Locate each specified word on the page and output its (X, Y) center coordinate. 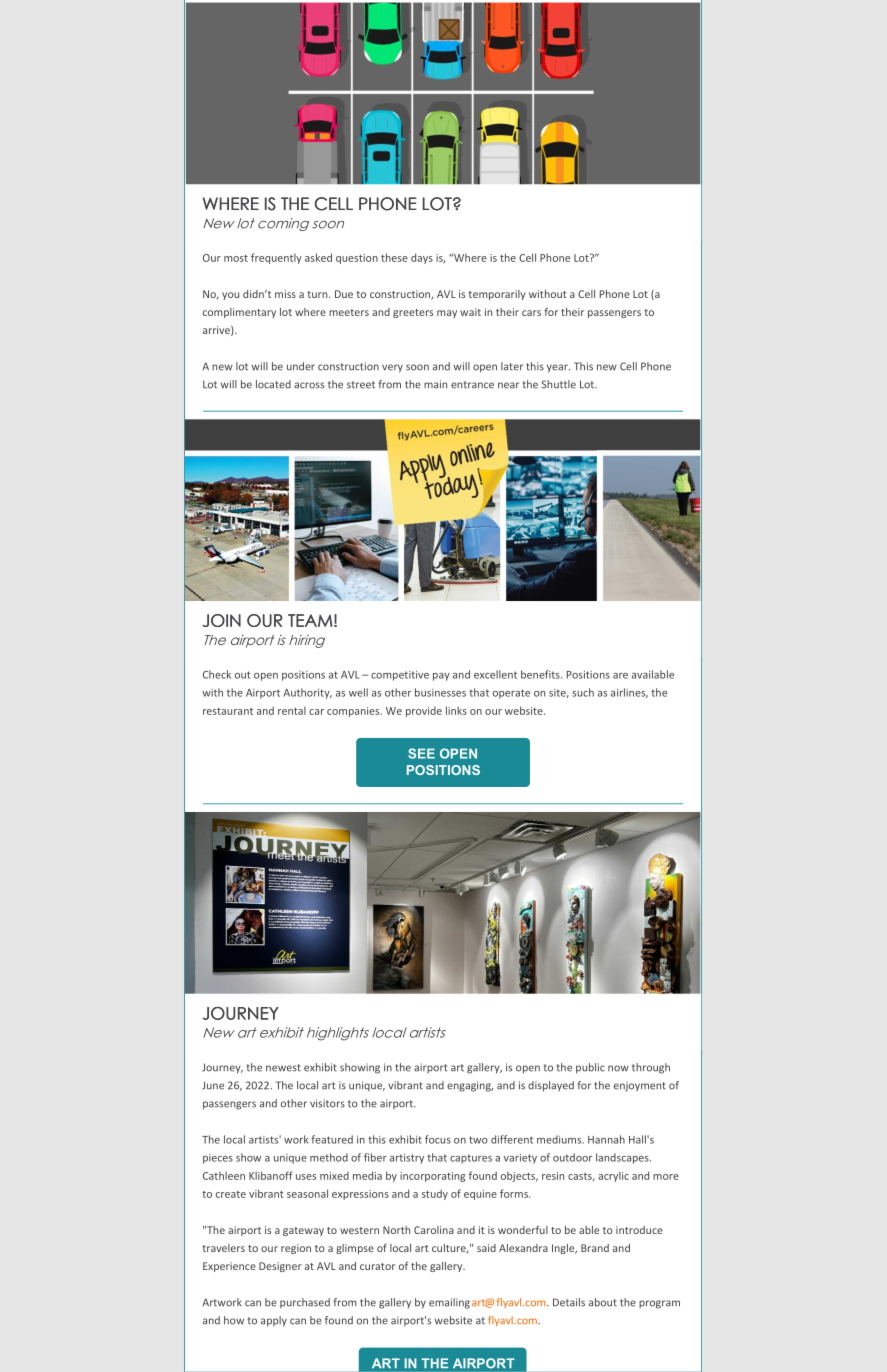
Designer (280, 1267)
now (618, 1068)
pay (441, 677)
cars (531, 313)
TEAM (310, 620)
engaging (470, 1086)
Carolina (434, 1230)
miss (285, 294)
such (583, 692)
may (447, 314)
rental (292, 711)
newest (283, 1068)
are (620, 676)
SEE (421, 753)
